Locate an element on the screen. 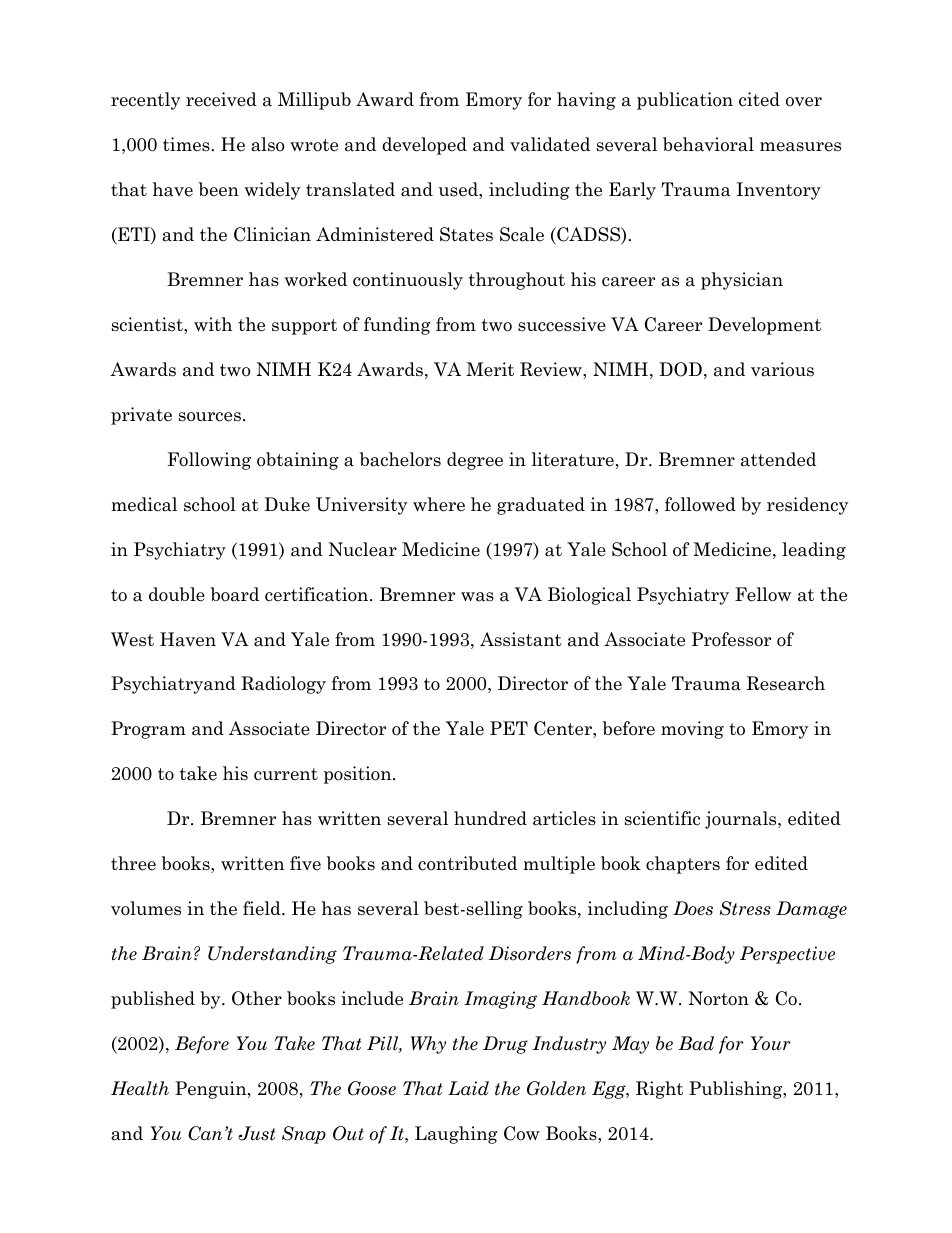 The image size is (952, 1233). developed is located at coordinates (424, 146).
